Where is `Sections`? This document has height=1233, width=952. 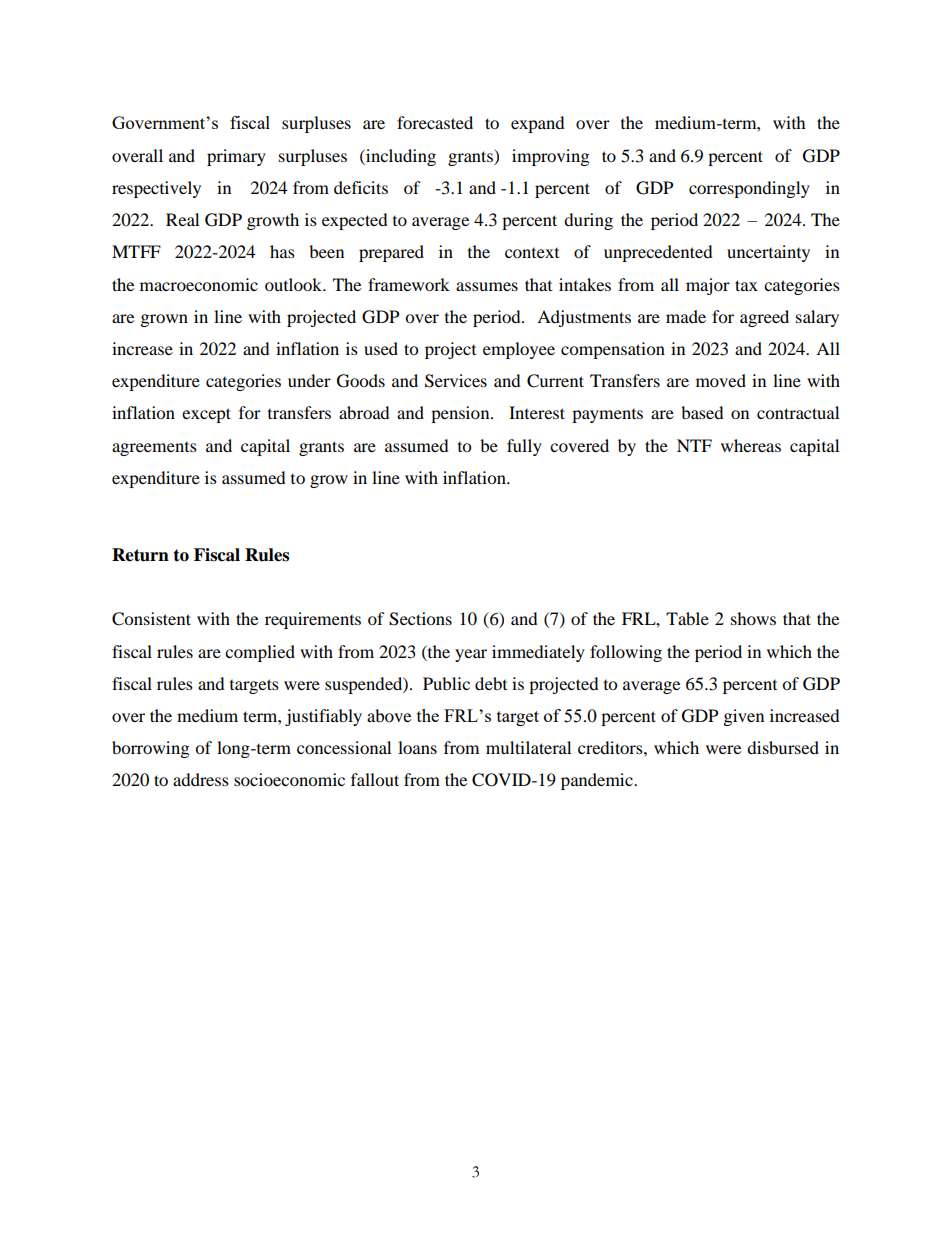 Sections is located at coordinates (420, 619).
